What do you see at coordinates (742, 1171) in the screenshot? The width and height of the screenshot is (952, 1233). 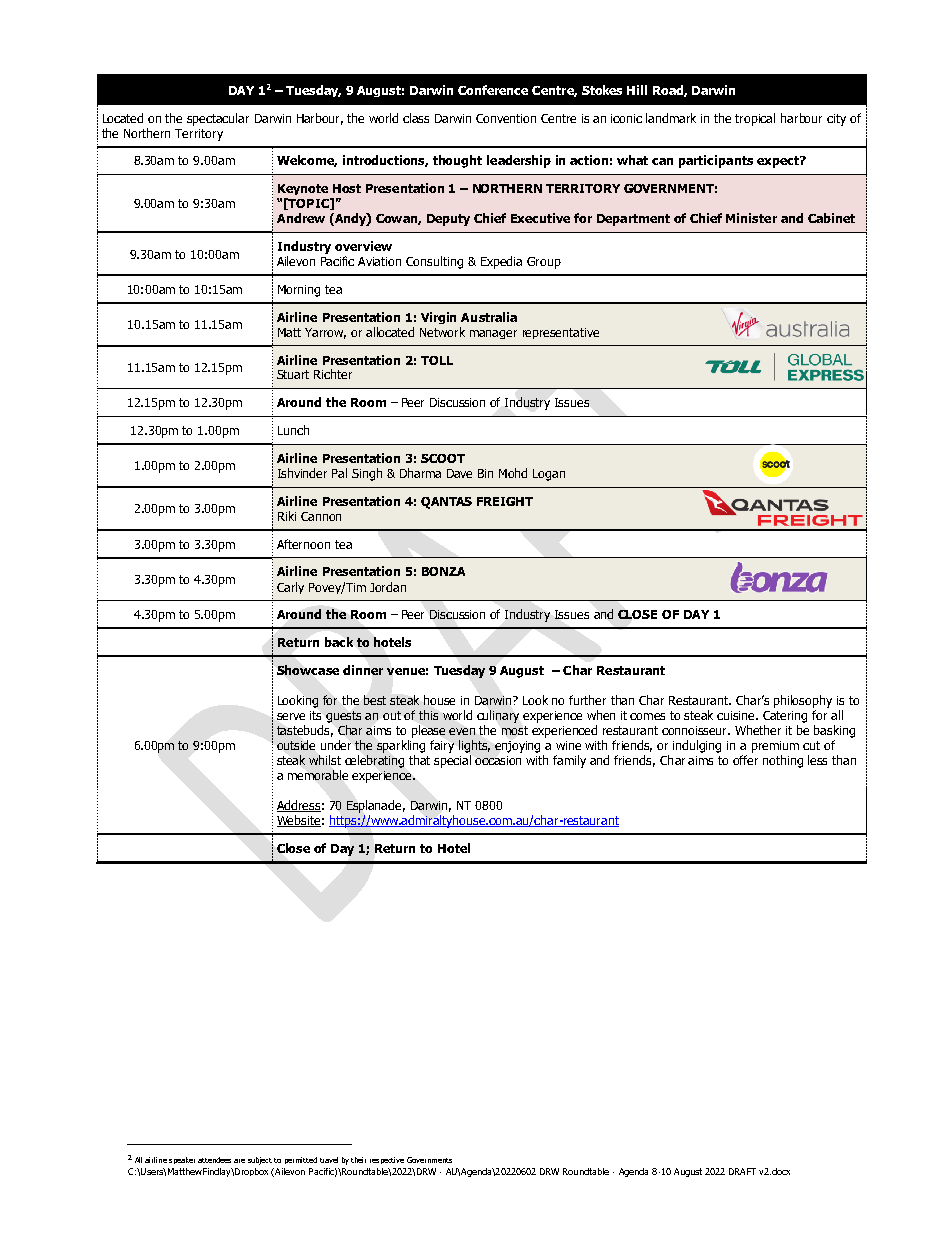 I see `DRAFT` at bounding box center [742, 1171].
